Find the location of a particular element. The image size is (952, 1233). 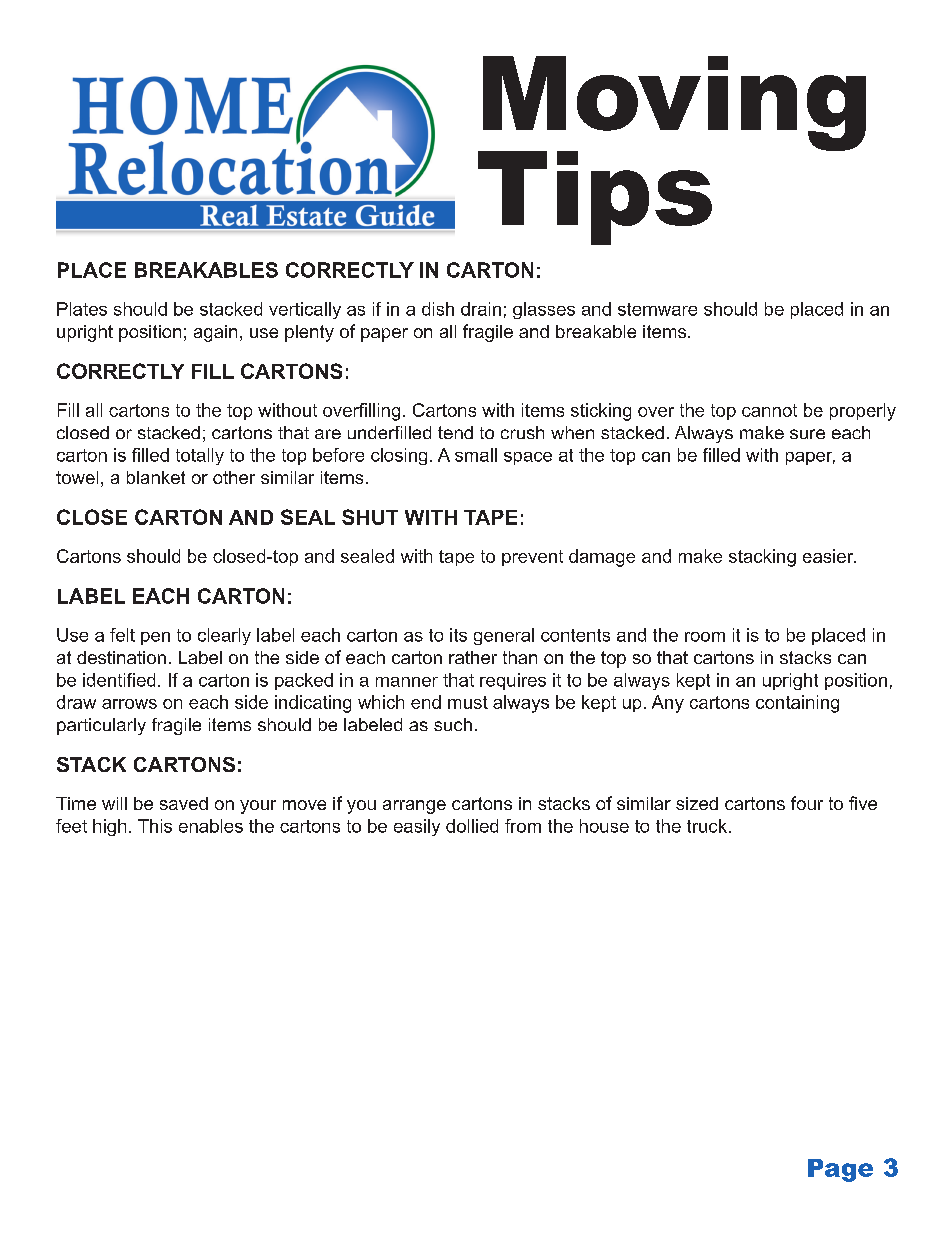

truck is located at coordinates (707, 826).
